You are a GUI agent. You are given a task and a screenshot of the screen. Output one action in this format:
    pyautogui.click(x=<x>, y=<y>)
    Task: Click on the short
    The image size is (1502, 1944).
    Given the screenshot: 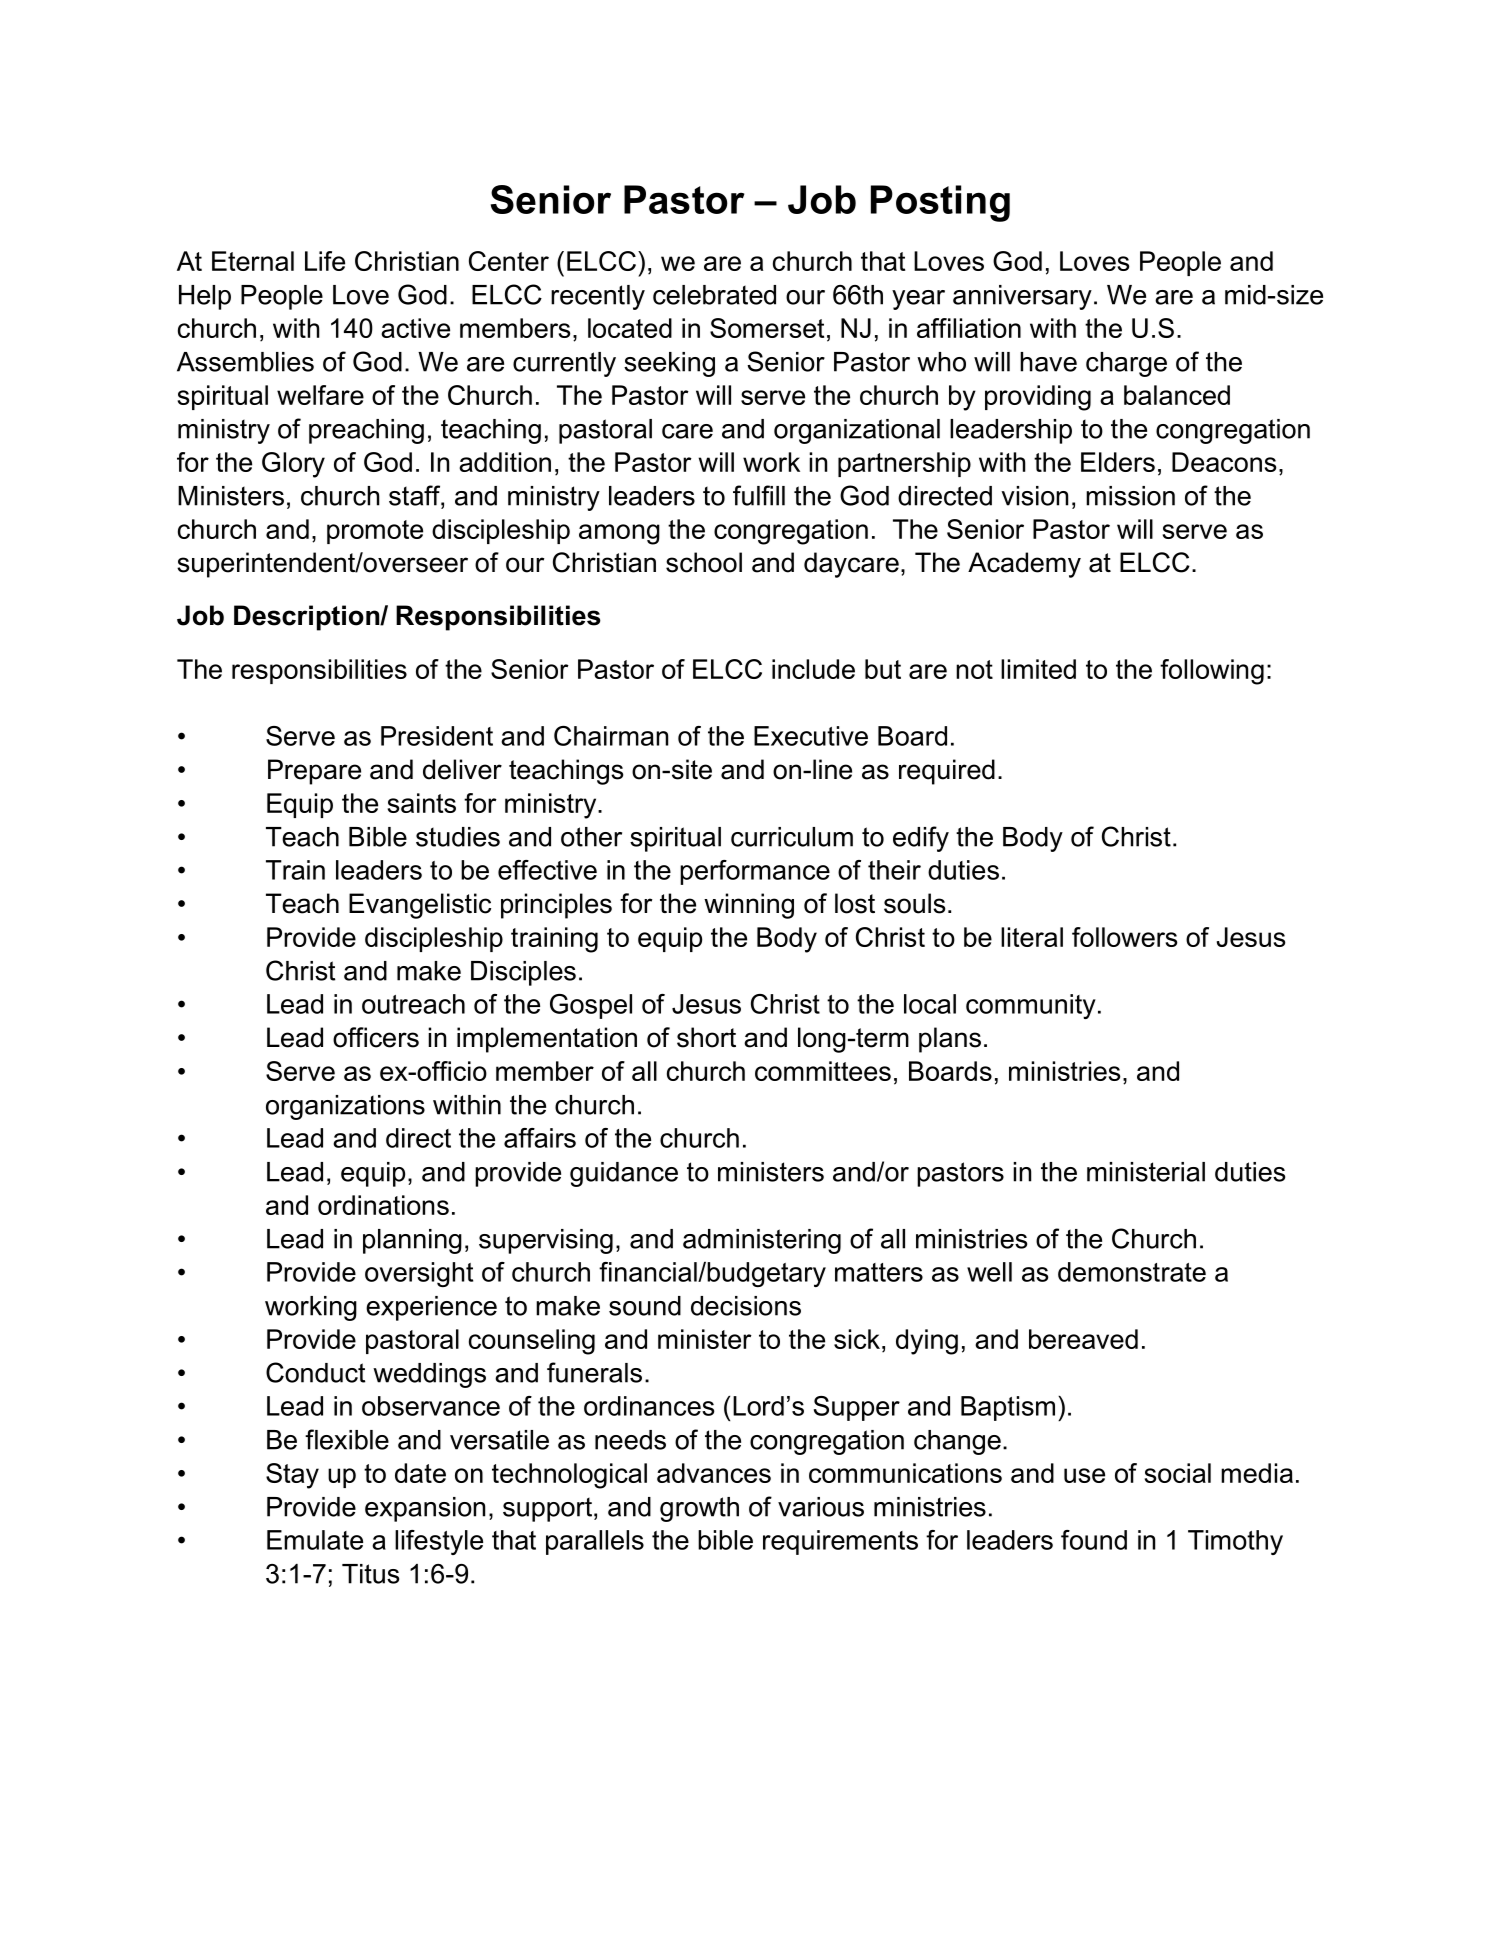 What is the action you would take?
    pyautogui.click(x=706, y=1037)
